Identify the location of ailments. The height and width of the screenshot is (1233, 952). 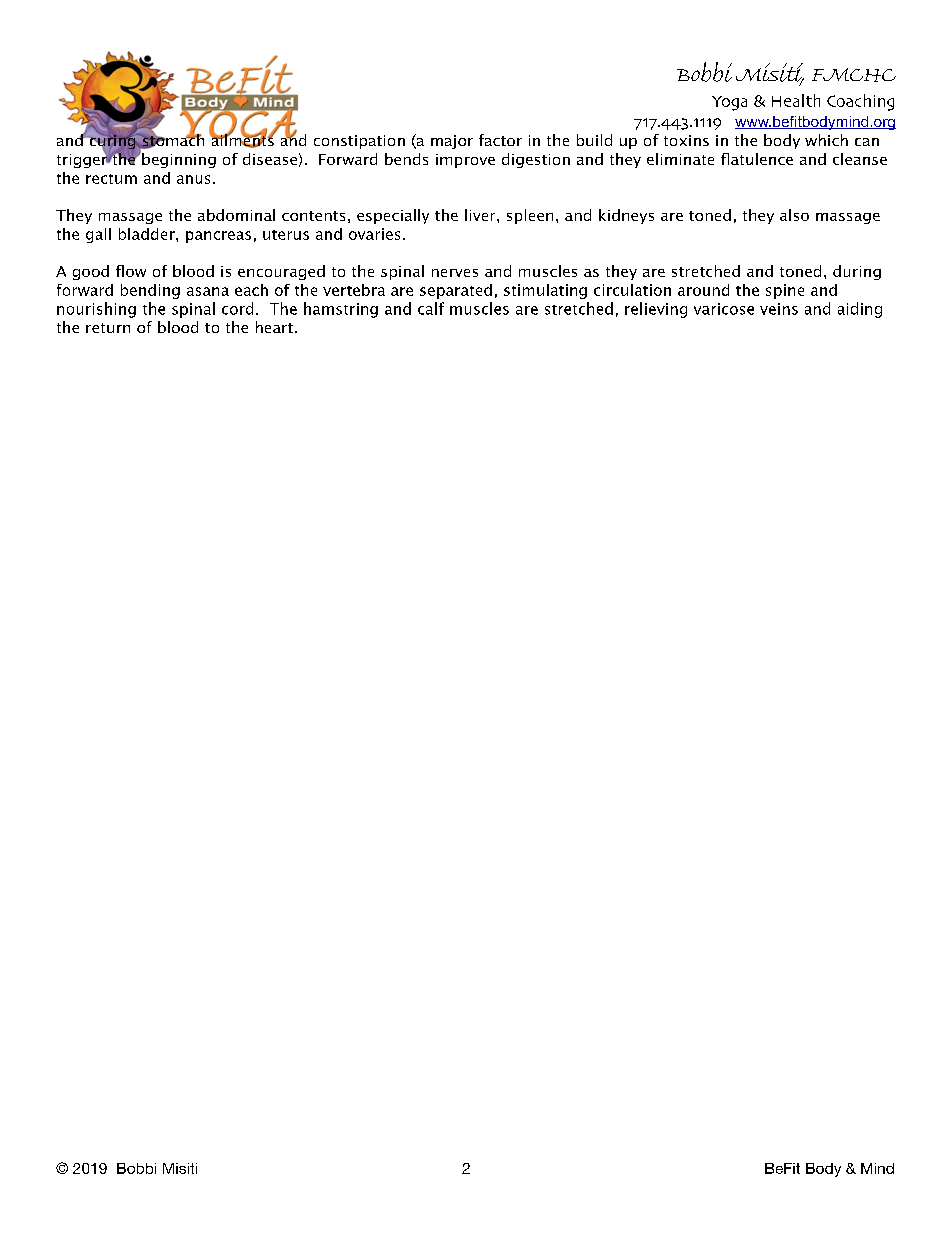
(242, 140).
